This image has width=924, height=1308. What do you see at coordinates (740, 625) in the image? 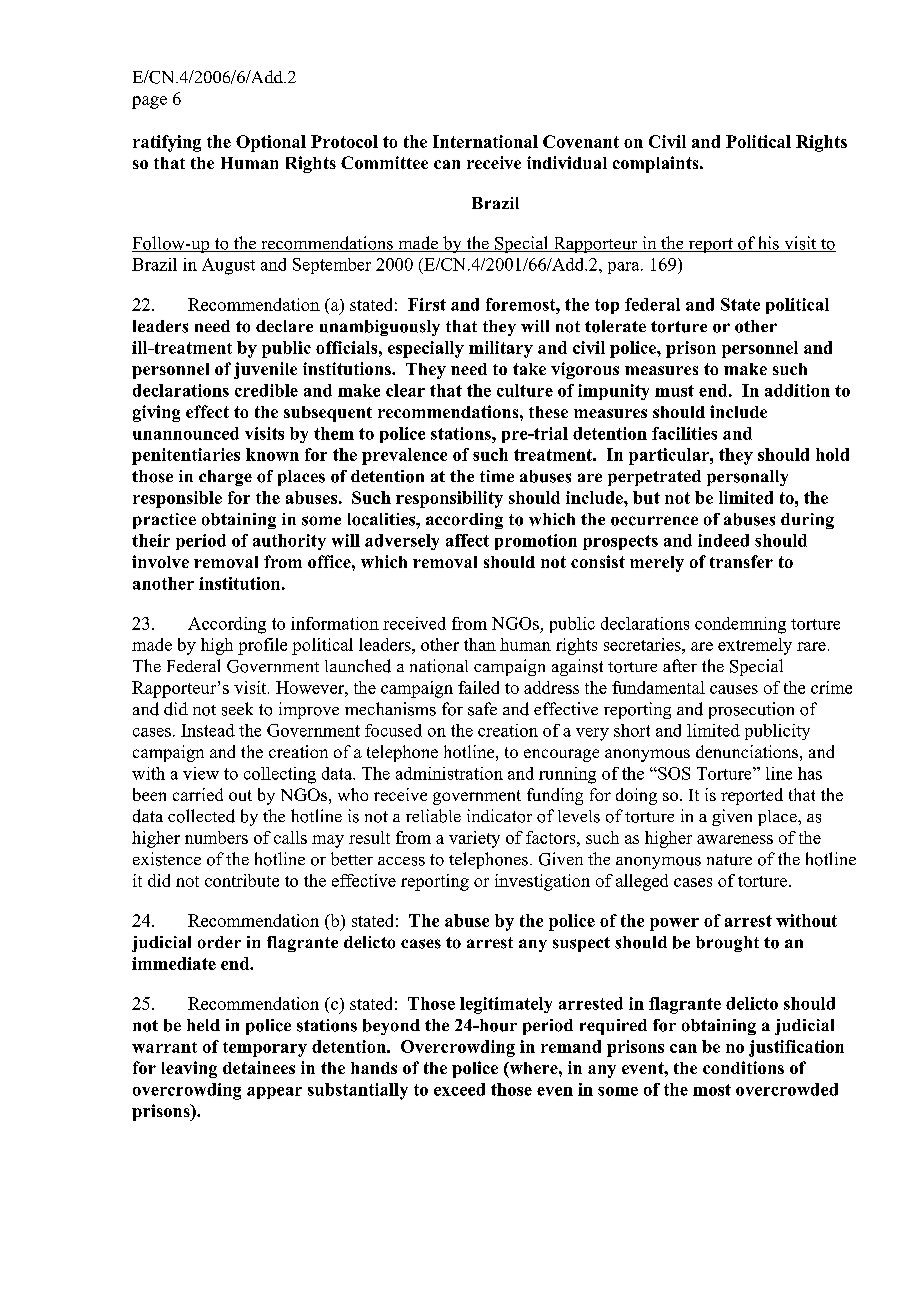
I see `condemning` at bounding box center [740, 625].
